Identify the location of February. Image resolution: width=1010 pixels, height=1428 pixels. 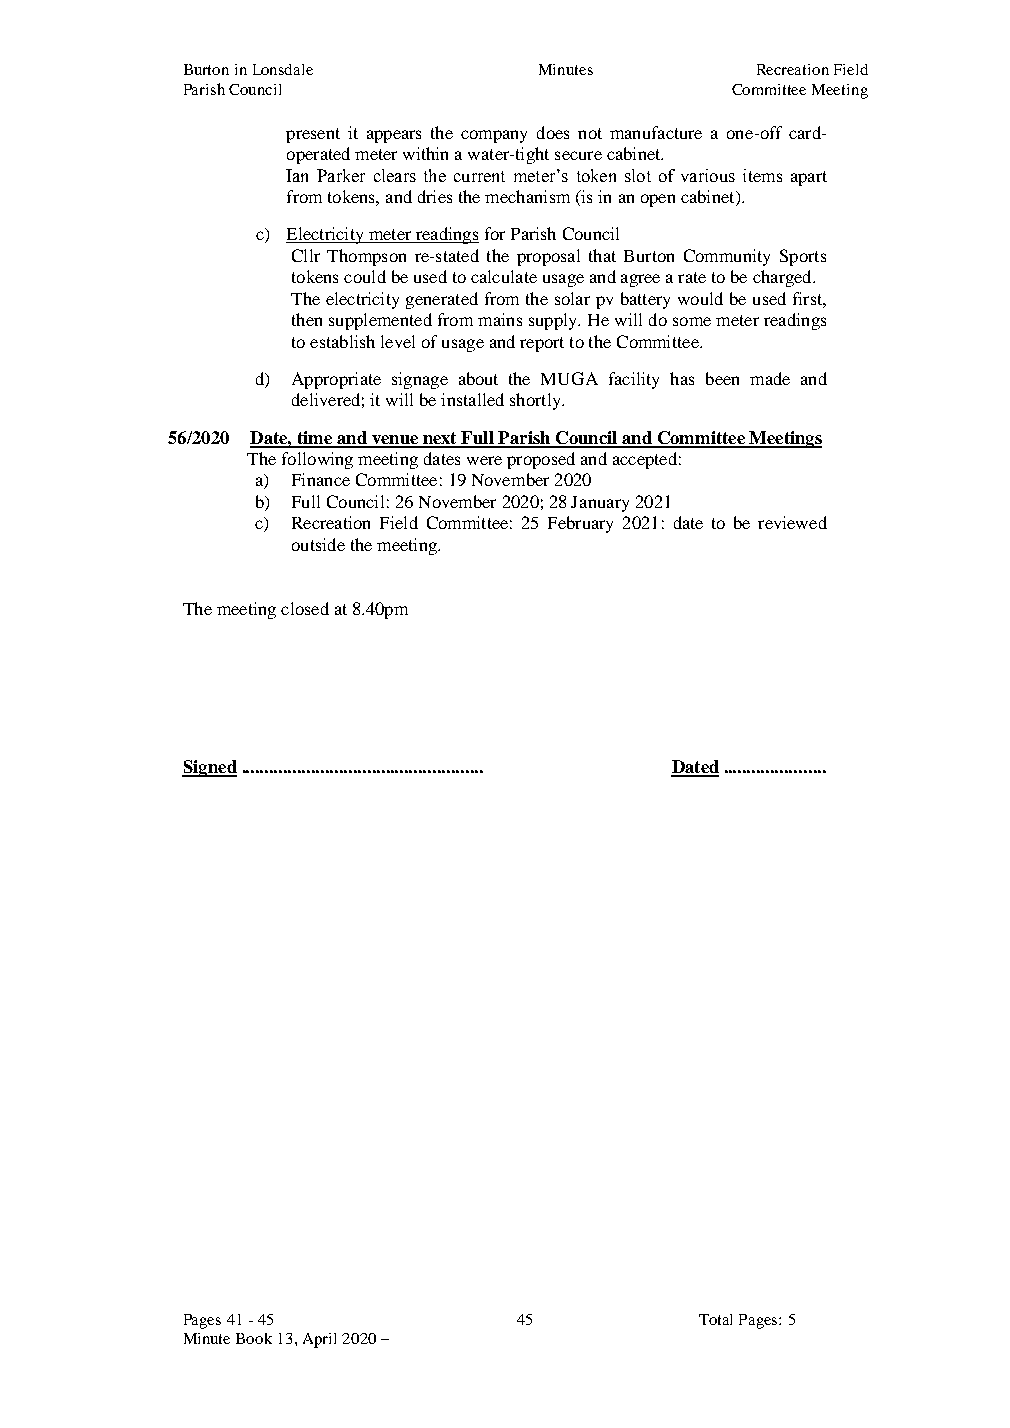
(580, 524).
